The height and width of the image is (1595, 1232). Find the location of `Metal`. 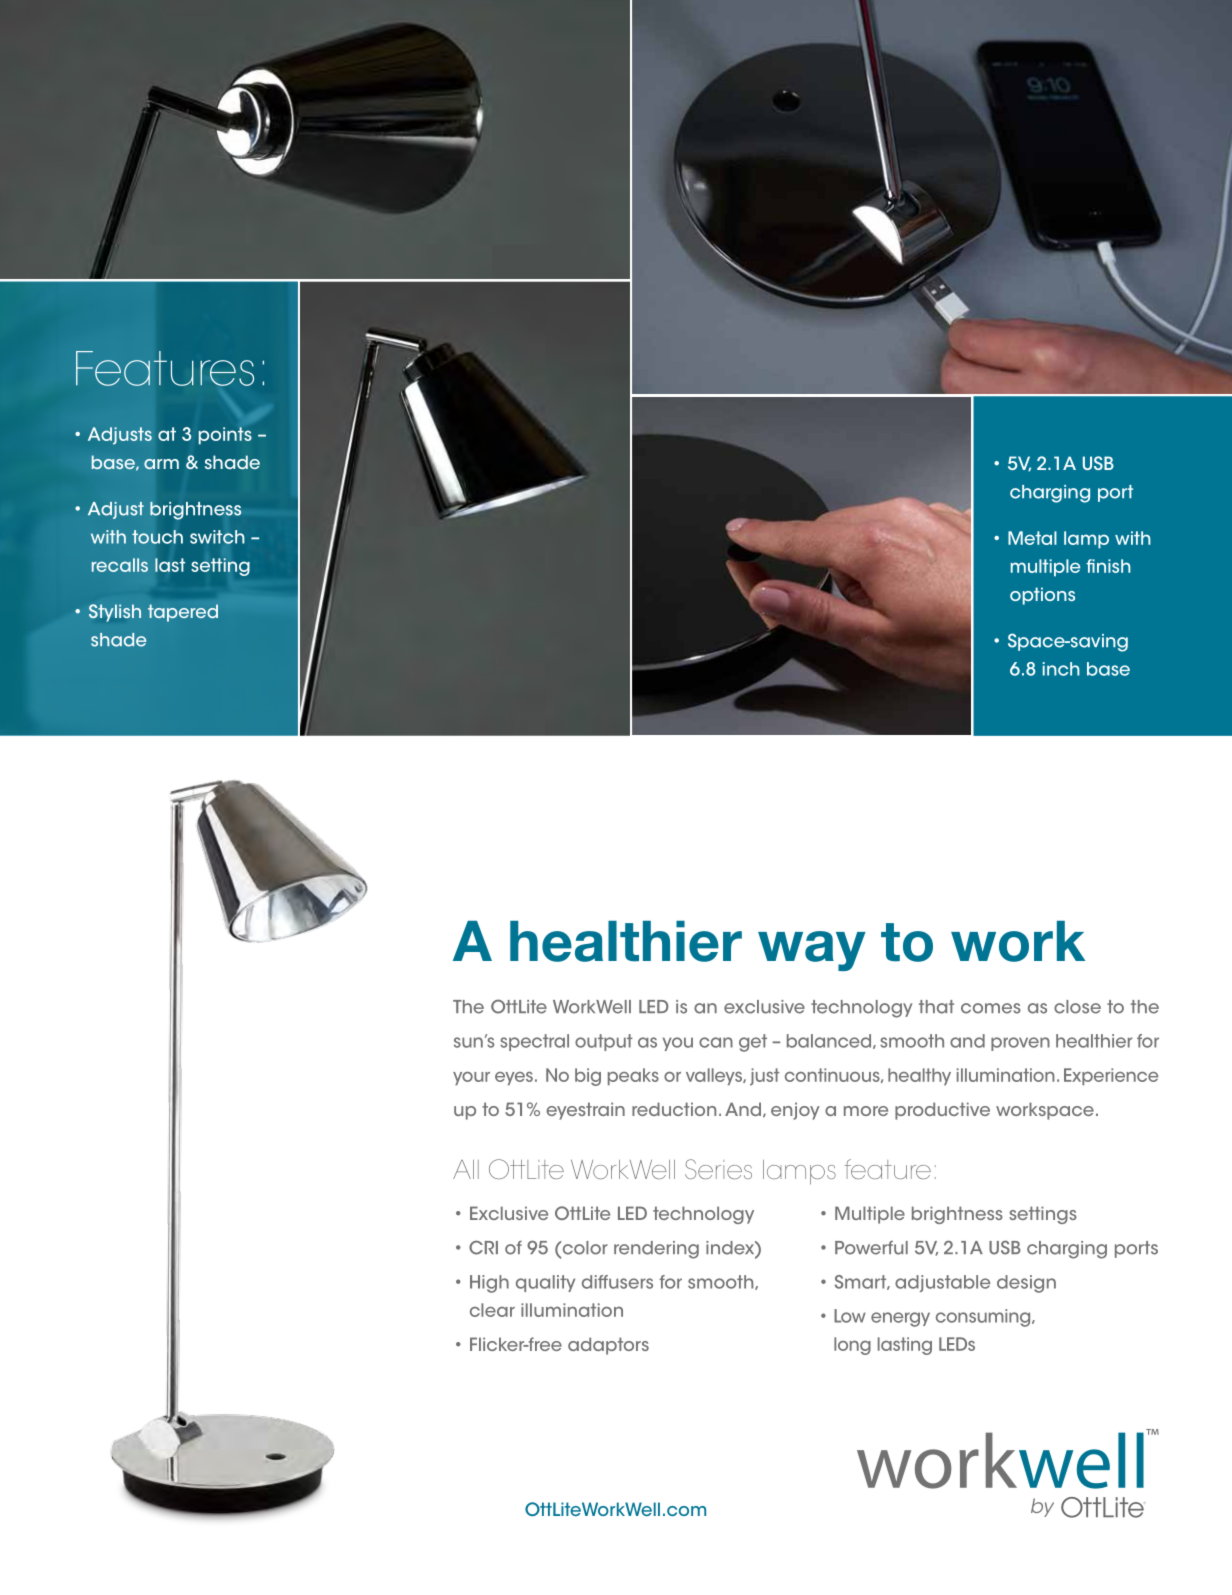

Metal is located at coordinates (1032, 538).
